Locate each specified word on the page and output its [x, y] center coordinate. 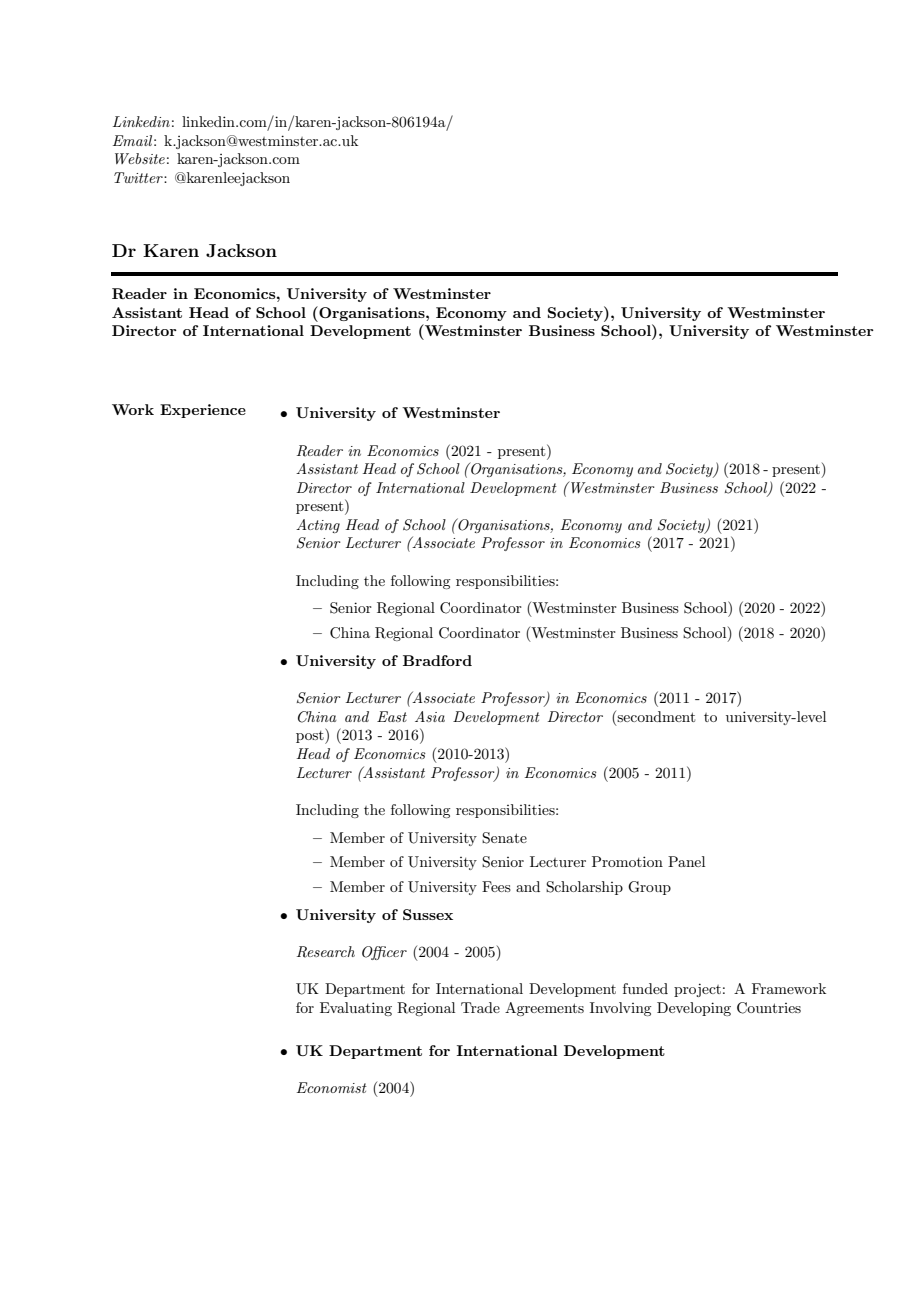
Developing [694, 1009]
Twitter [139, 177]
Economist [332, 1087]
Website [140, 158]
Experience [203, 411]
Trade [480, 1007]
